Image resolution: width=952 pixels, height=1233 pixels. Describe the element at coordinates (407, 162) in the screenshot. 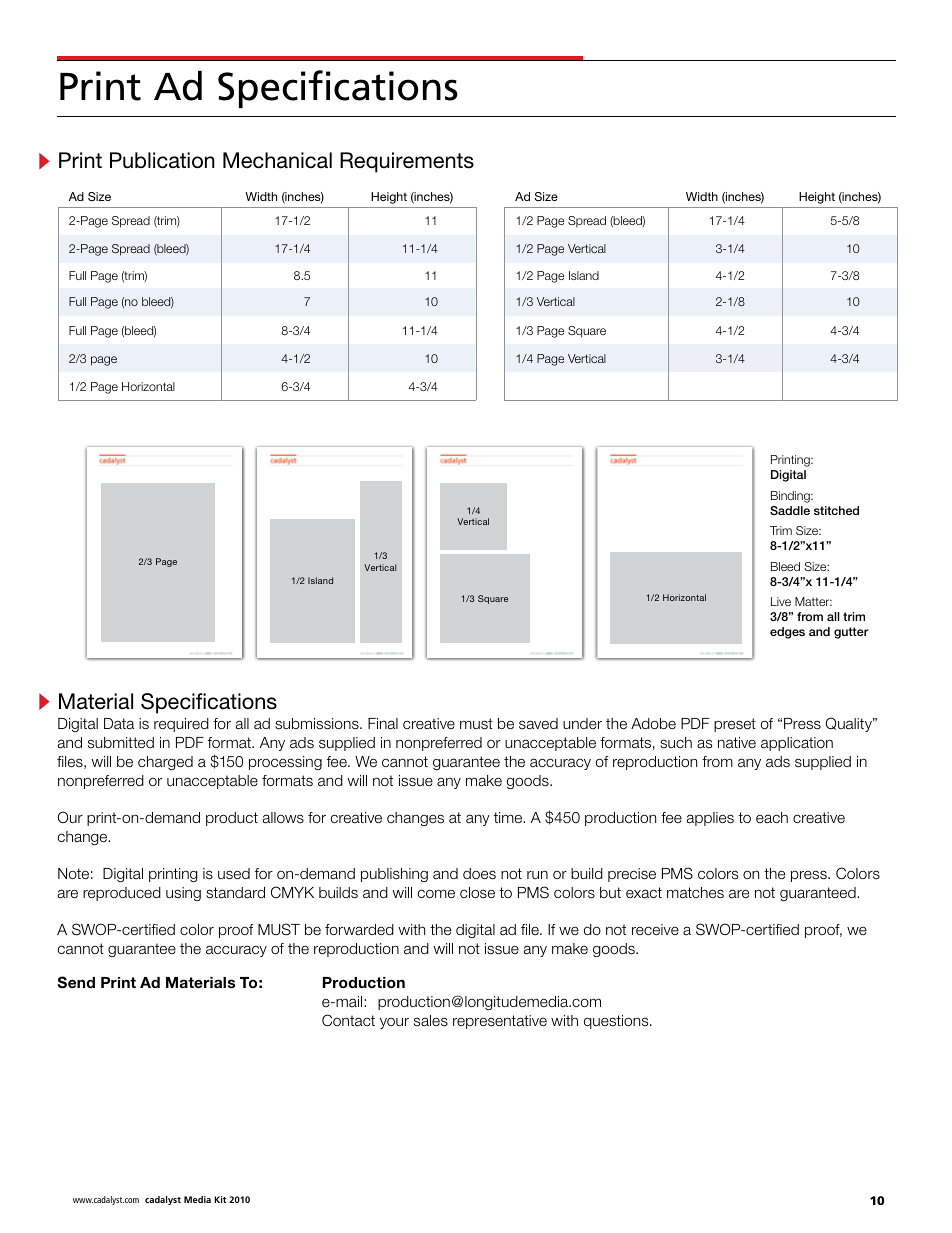

I see `Requirements` at that location.
